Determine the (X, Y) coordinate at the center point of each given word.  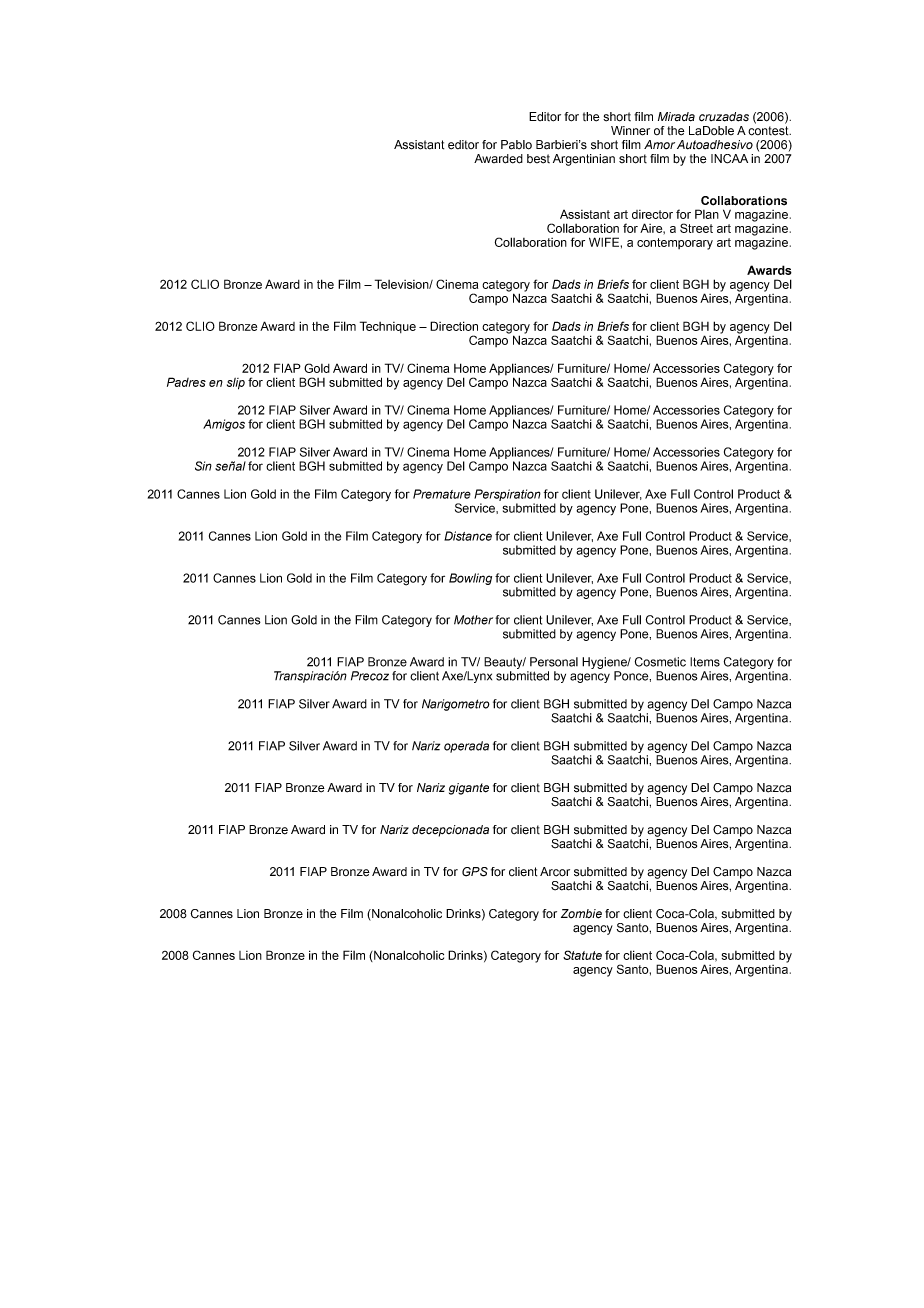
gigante (469, 789)
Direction (454, 326)
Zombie (581, 914)
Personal (554, 662)
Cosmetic (660, 662)
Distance (468, 536)
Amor (659, 144)
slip (236, 384)
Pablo (516, 145)
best (538, 159)
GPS (475, 872)
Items (705, 662)
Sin (203, 466)
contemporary (675, 244)
